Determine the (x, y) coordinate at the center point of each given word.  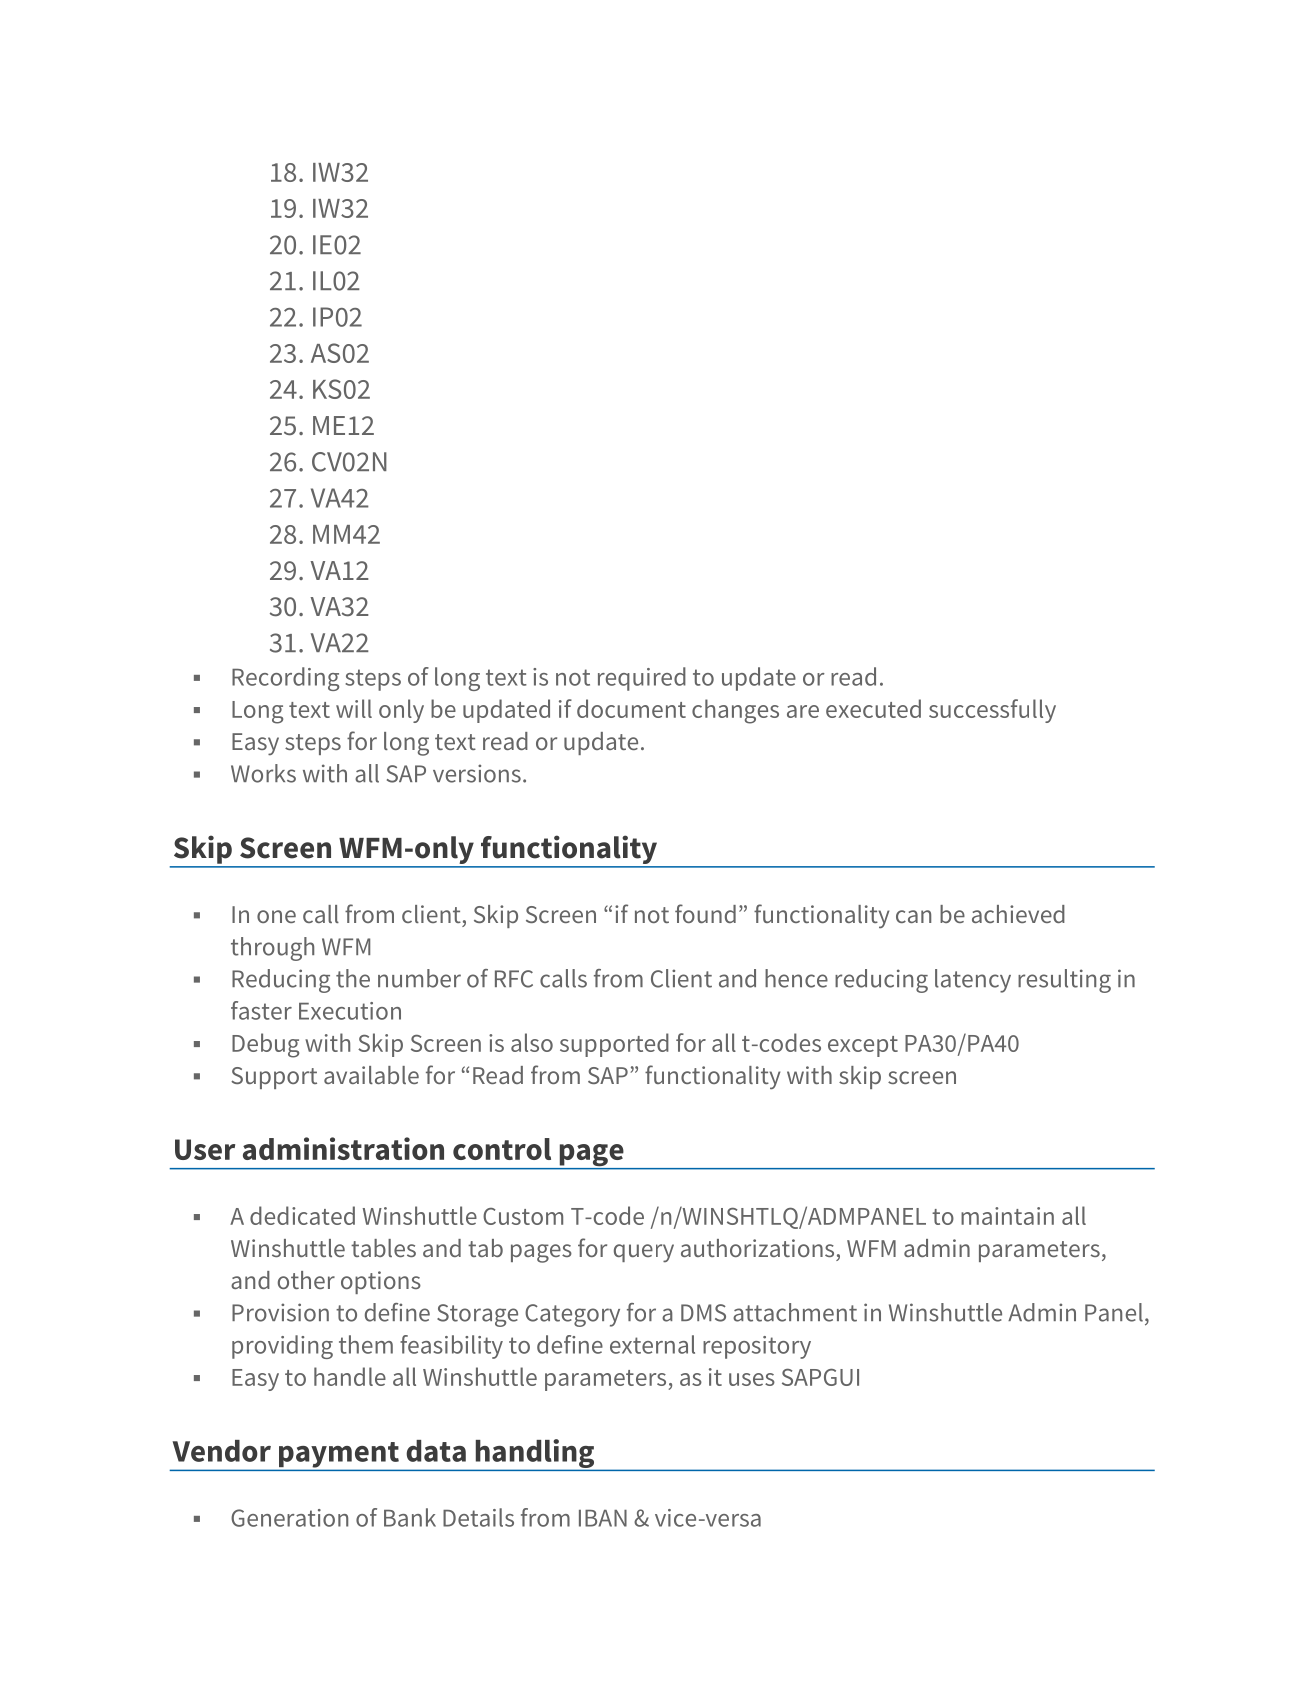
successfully (992, 711)
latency (973, 981)
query (644, 1253)
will (354, 708)
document (631, 708)
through (272, 949)
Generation (289, 1518)
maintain (1007, 1216)
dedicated (302, 1215)
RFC (514, 979)
